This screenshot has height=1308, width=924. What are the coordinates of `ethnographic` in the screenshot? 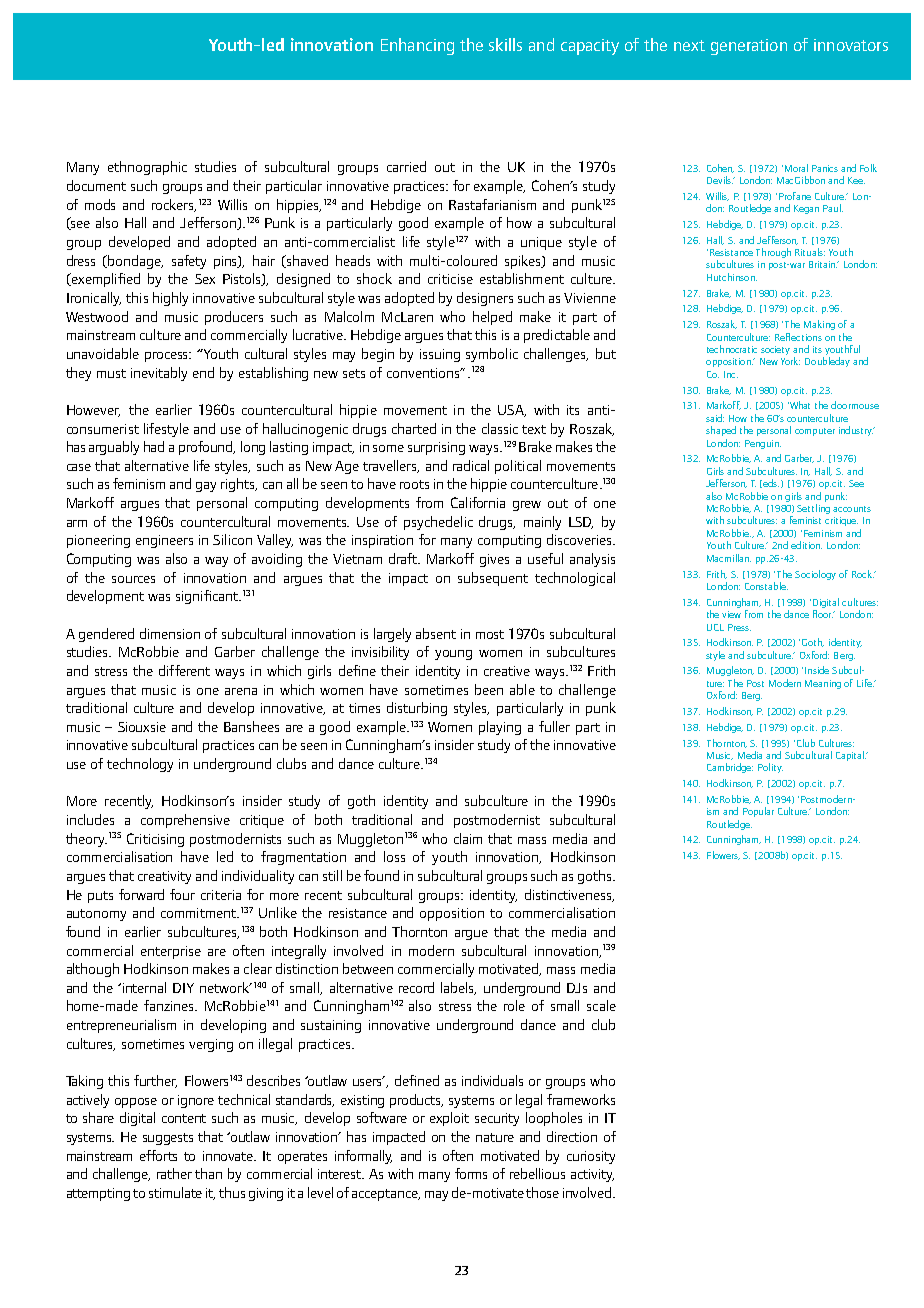 It's located at (147, 168).
